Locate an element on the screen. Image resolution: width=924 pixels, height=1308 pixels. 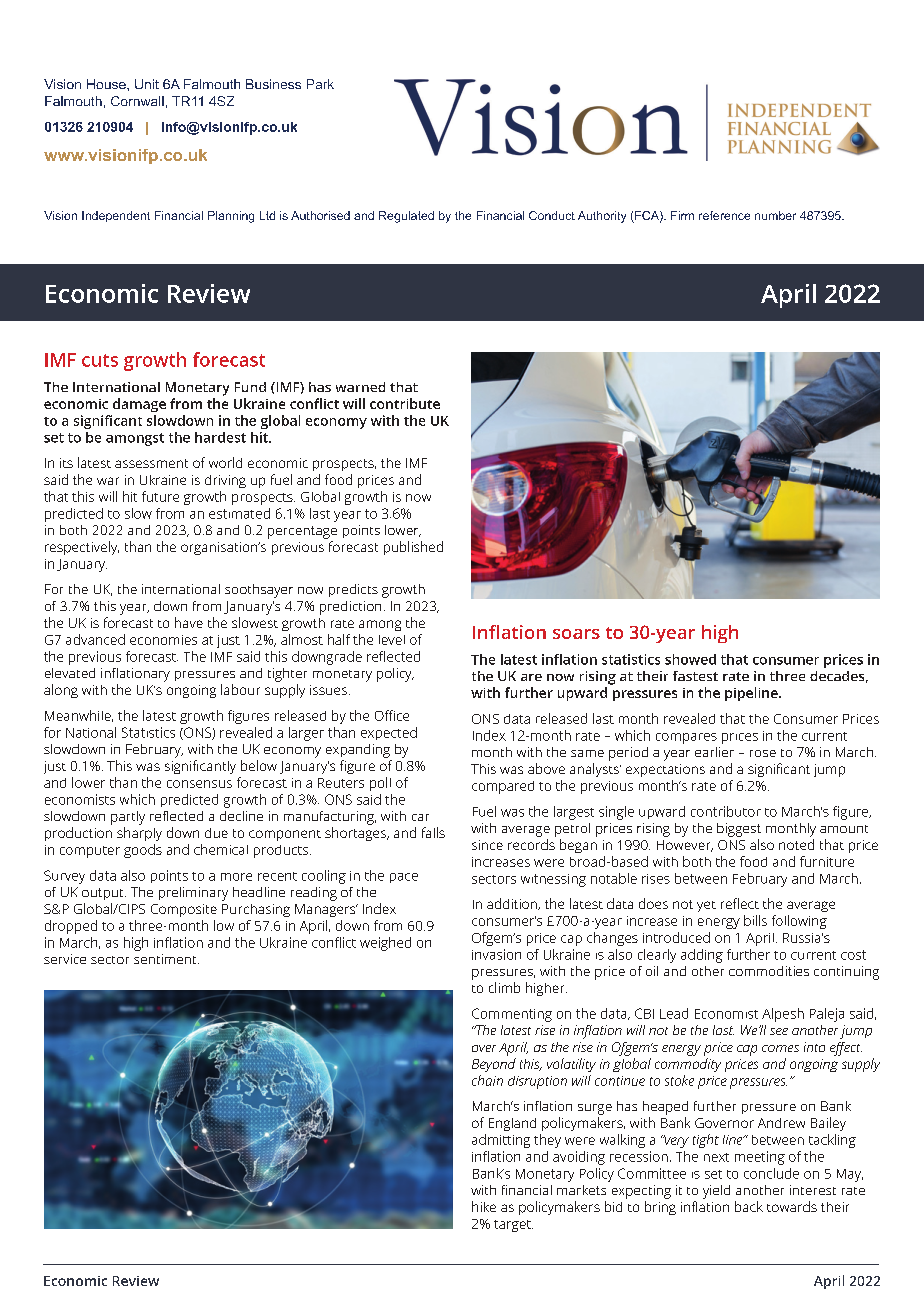
level is located at coordinates (392, 640).
